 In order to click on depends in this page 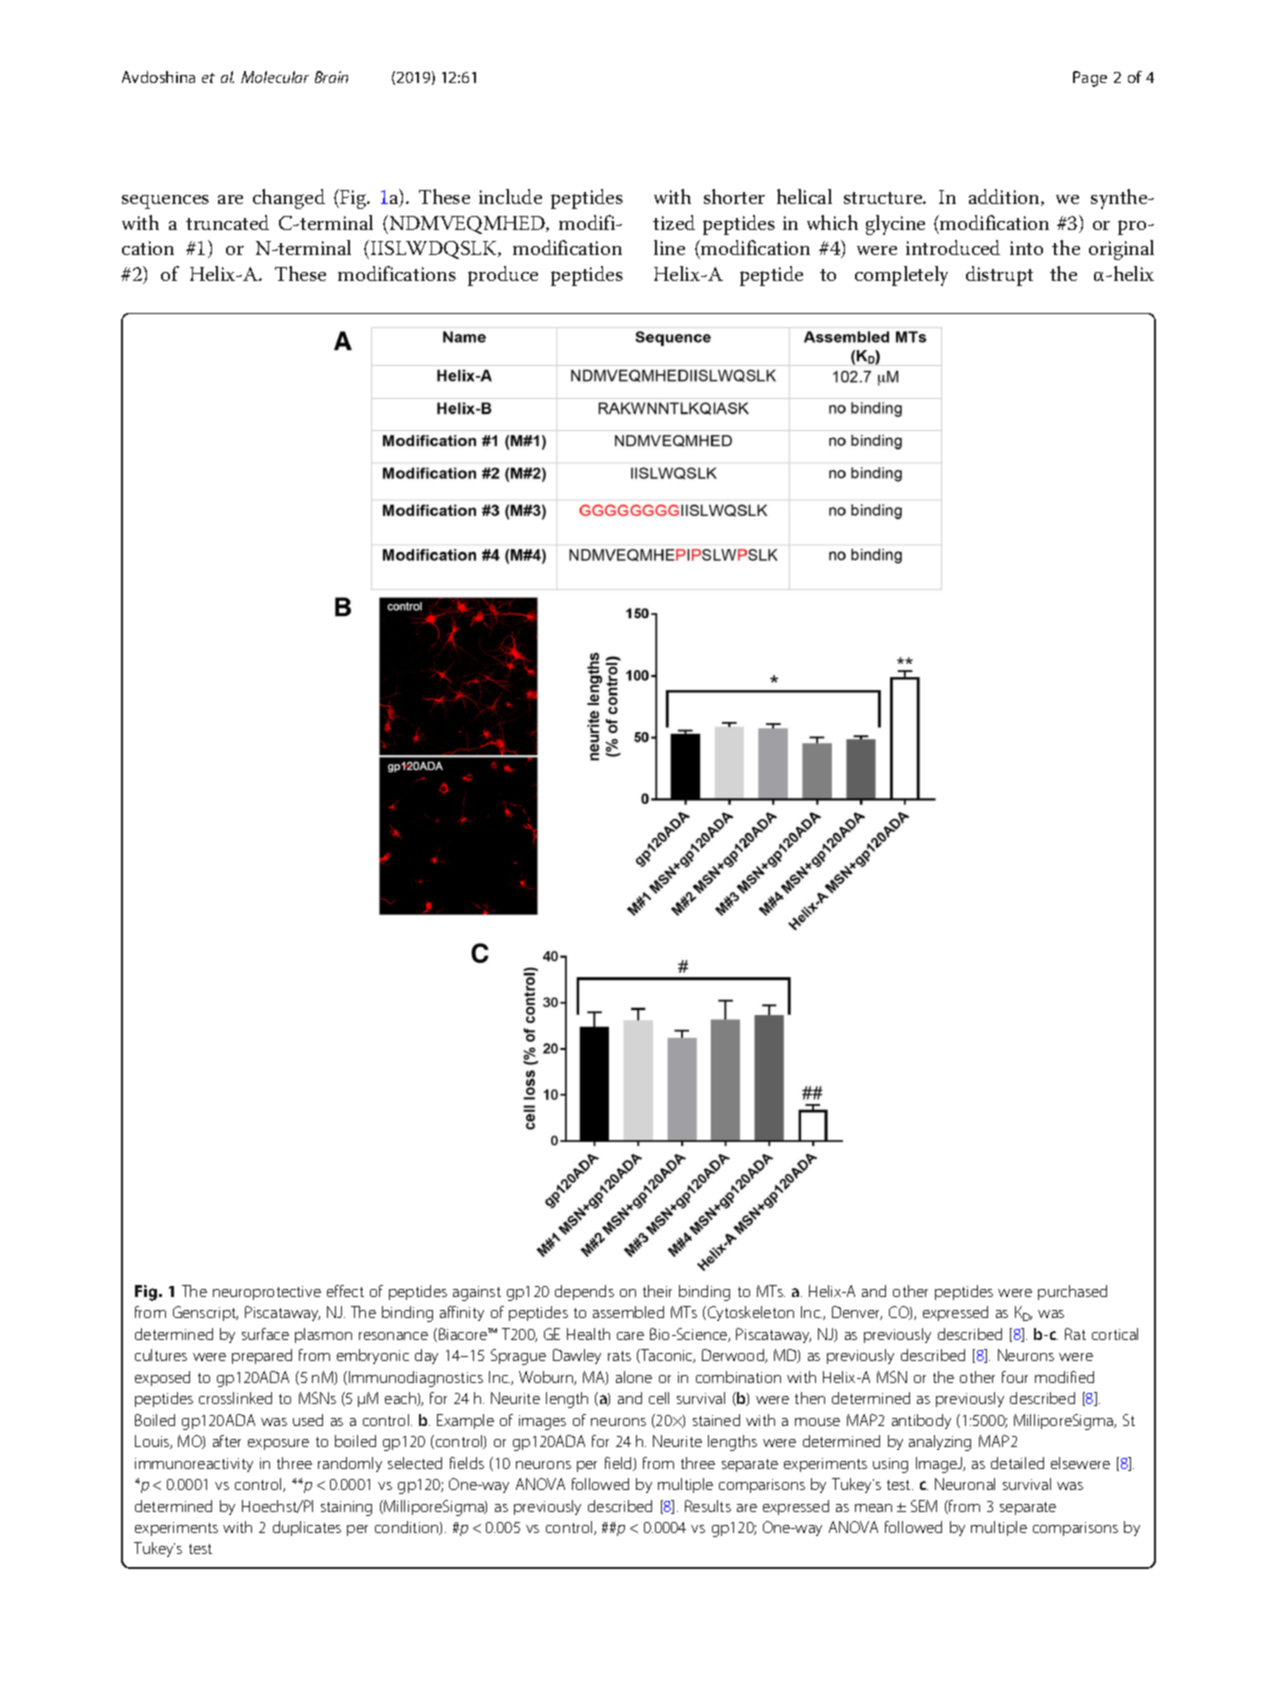, I will do `click(584, 1292)`.
